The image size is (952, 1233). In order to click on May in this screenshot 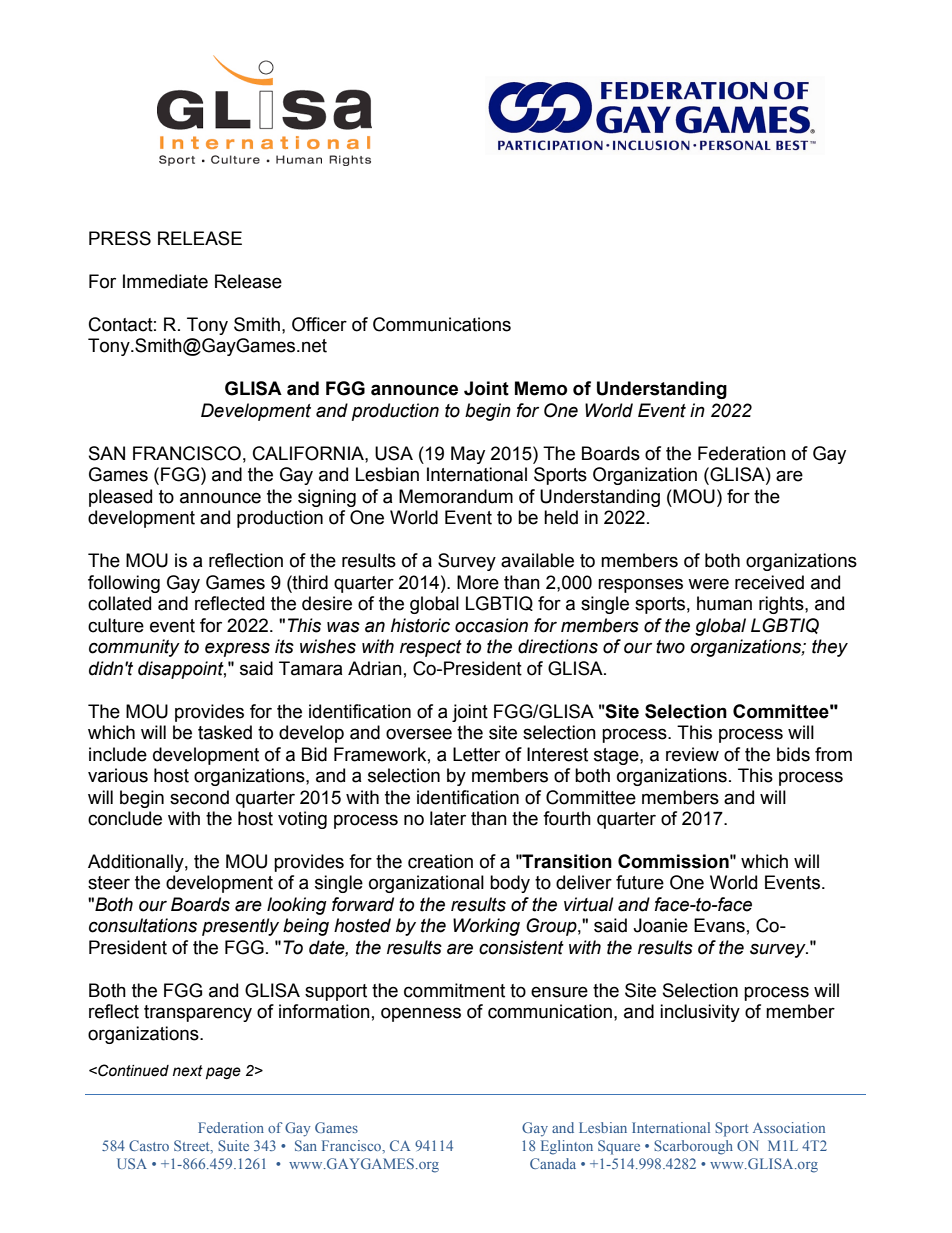, I will do `click(468, 455)`.
